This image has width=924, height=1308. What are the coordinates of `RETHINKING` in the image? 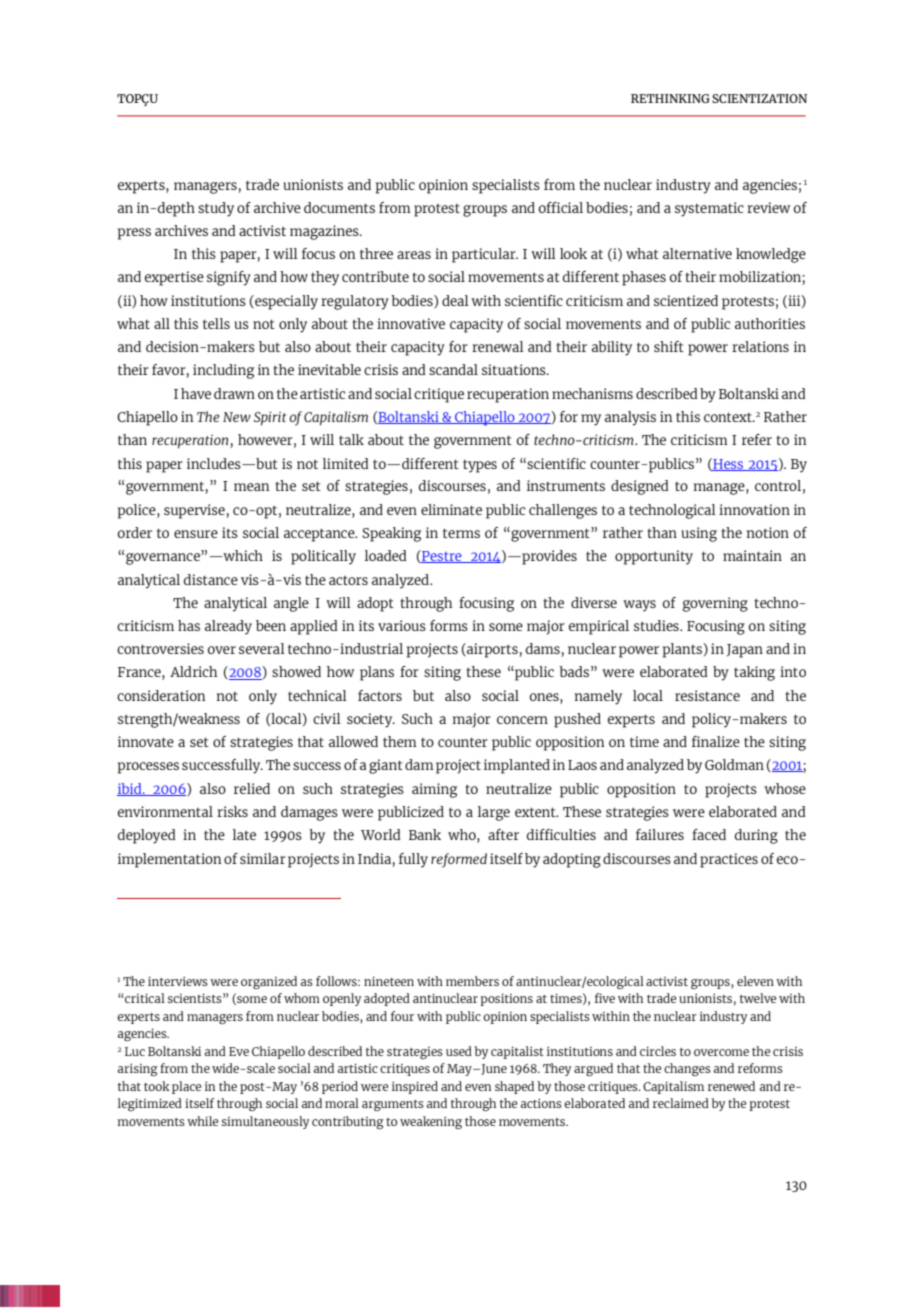 It's located at (670, 98).
